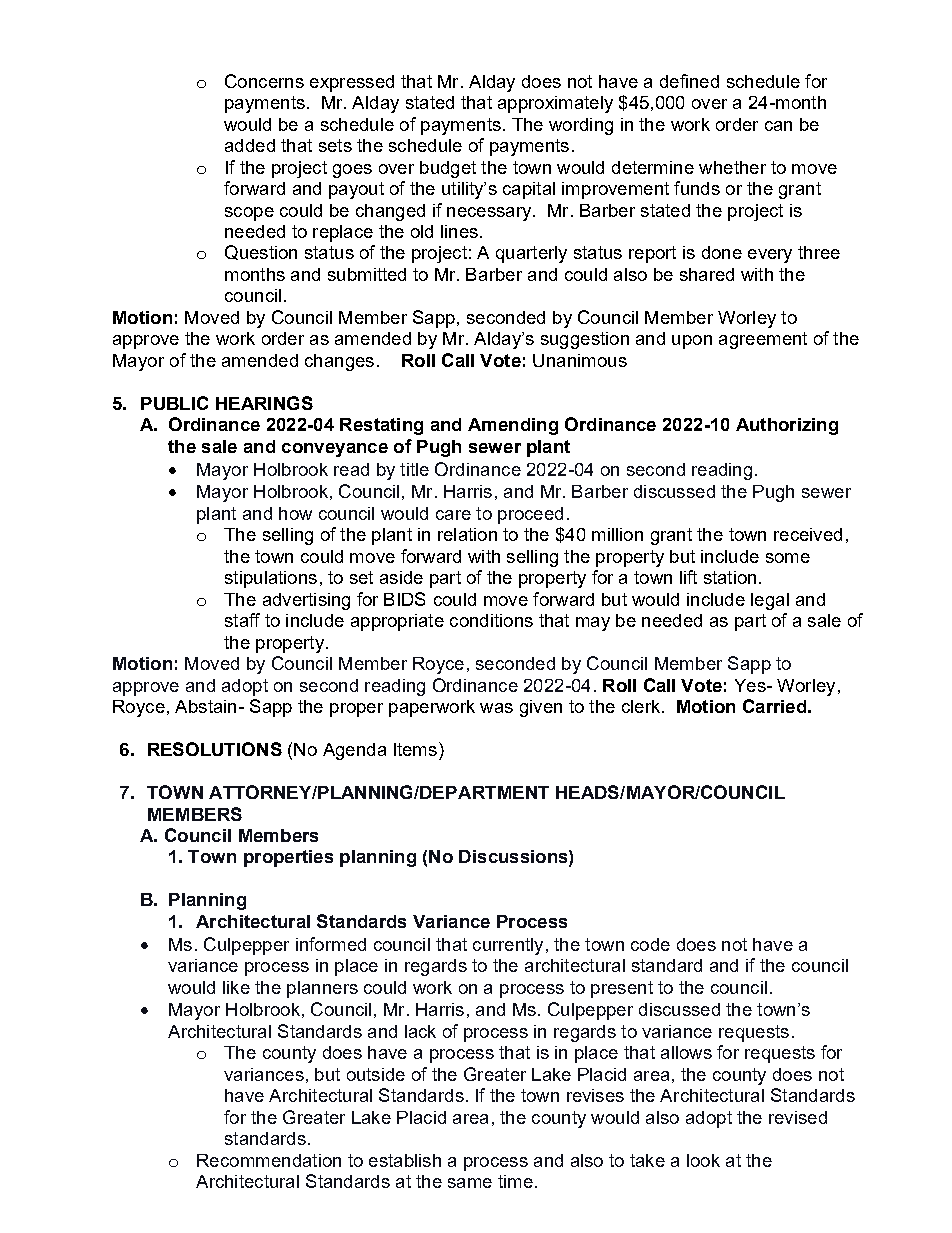 The width and height of the document is (952, 1233). I want to click on clerk, so click(641, 706).
